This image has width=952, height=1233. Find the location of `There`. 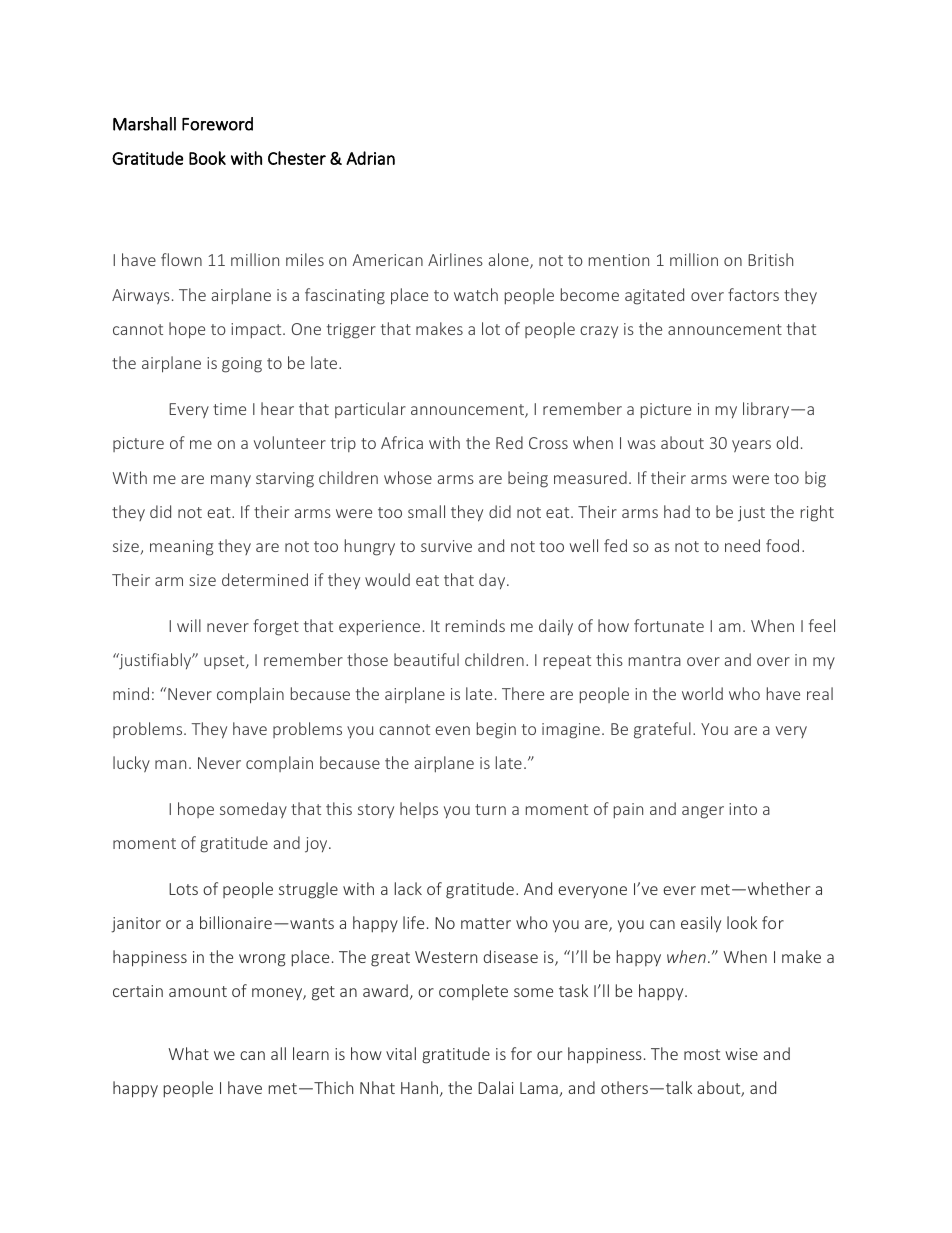

There is located at coordinates (523, 693).
